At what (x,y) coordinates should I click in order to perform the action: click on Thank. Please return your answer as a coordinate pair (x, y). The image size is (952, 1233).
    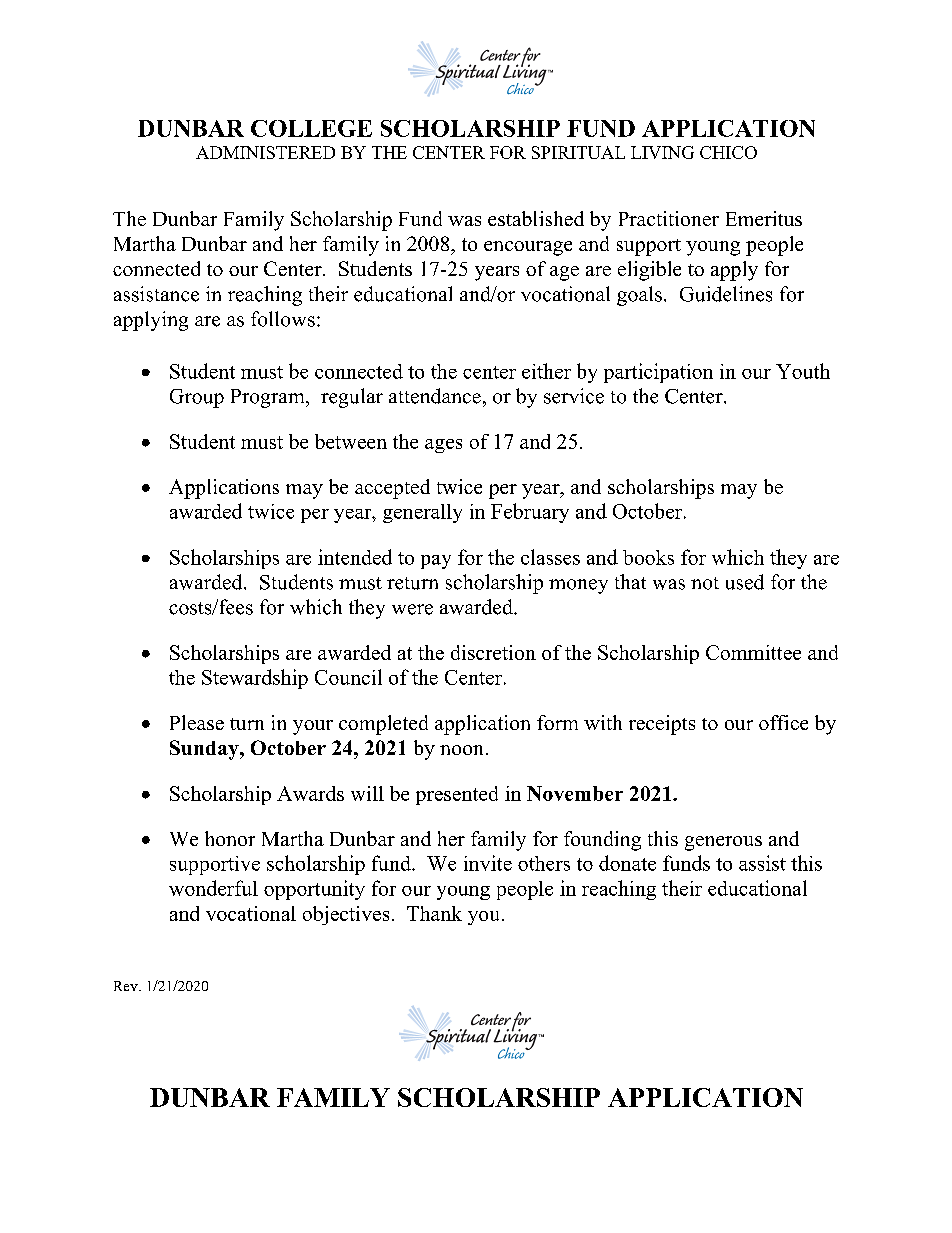
    Looking at the image, I should click on (434, 913).
